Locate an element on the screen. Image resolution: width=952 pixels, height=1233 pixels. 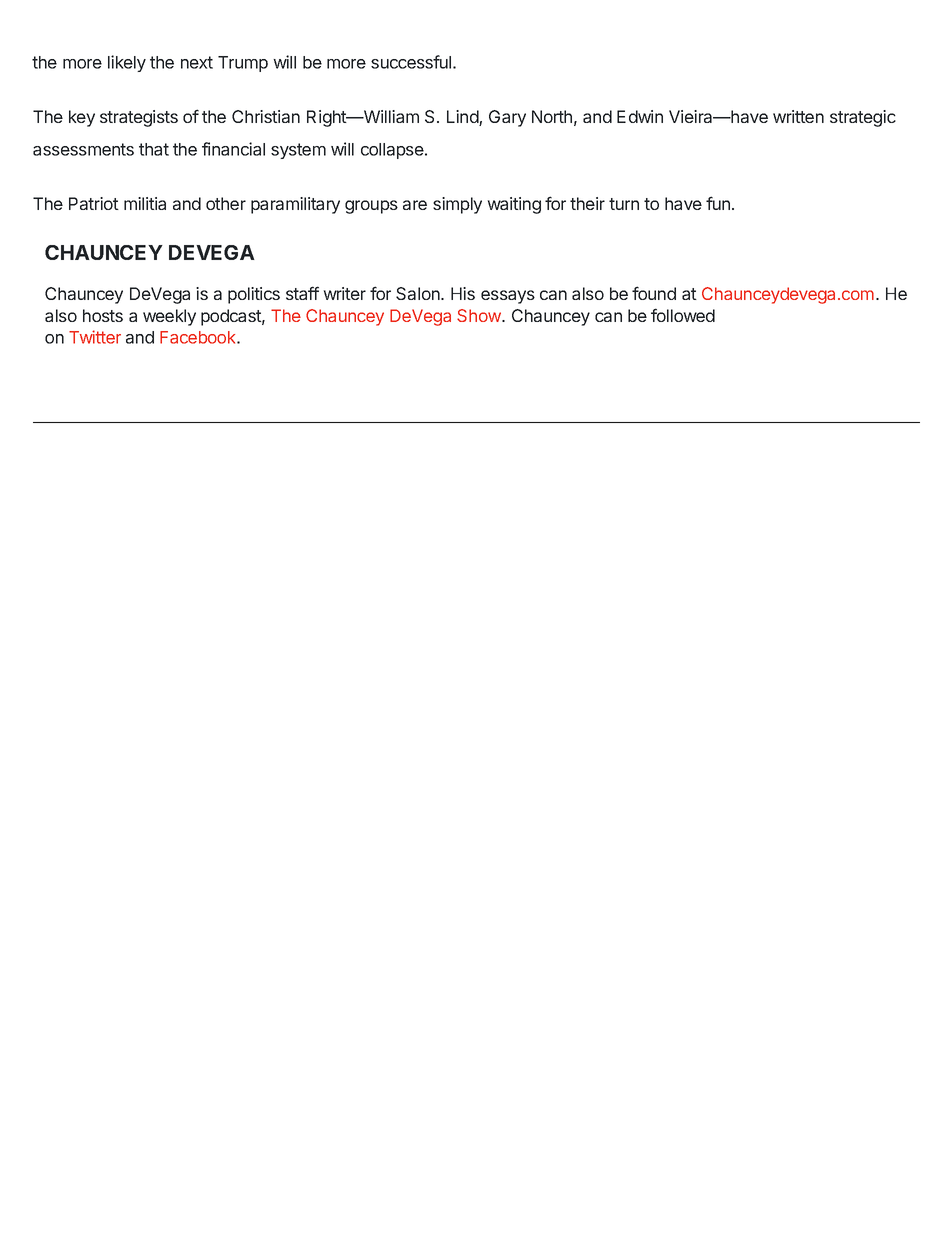
successful is located at coordinates (411, 62).
